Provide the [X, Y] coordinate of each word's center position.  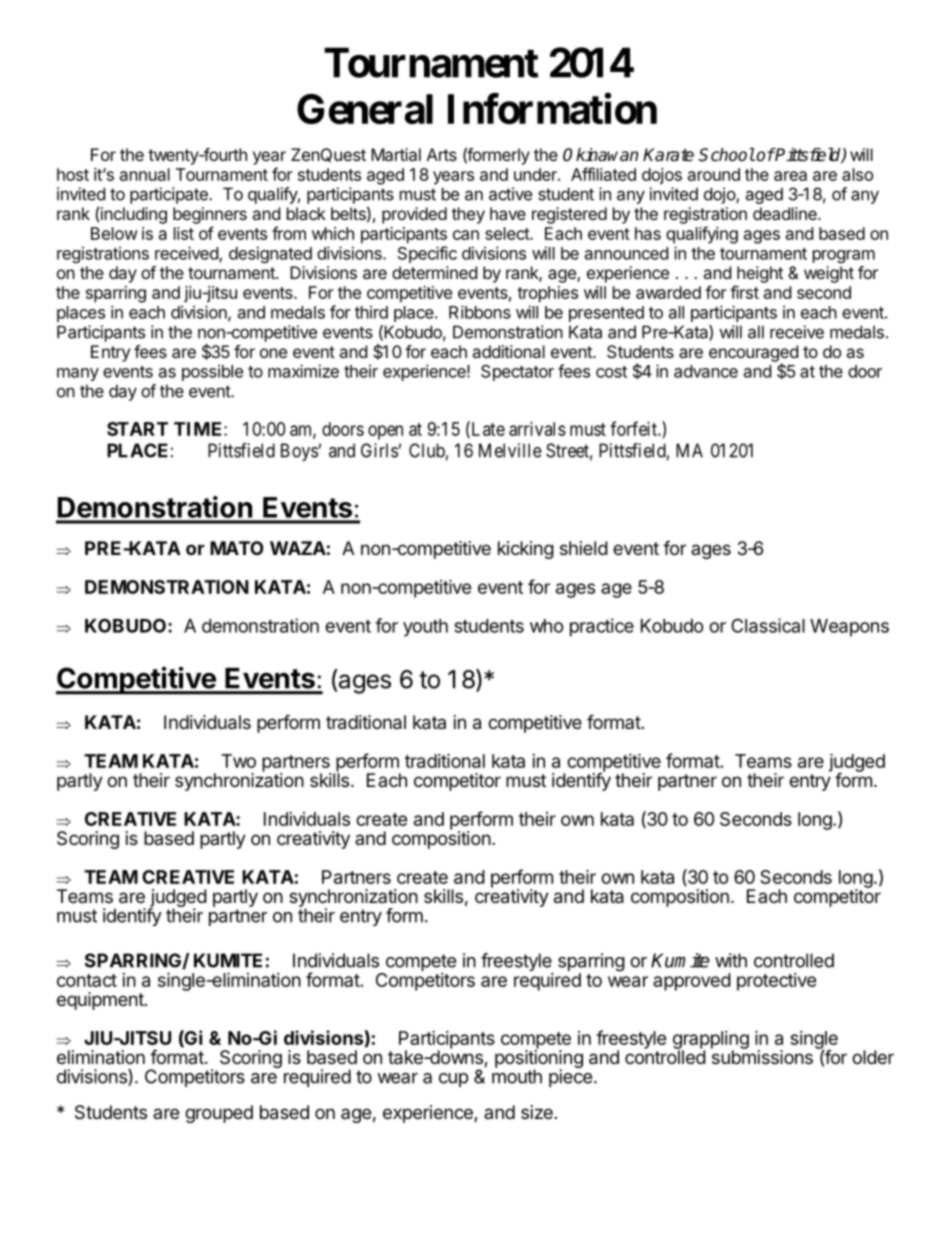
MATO [237, 548]
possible [212, 372]
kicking [526, 550]
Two [238, 761]
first [744, 292]
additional [508, 351]
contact [87, 980]
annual [145, 174]
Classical [768, 625]
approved [692, 982]
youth [425, 628]
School [727, 155]
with [731, 960]
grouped [219, 1114]
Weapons [849, 628]
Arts [442, 154]
